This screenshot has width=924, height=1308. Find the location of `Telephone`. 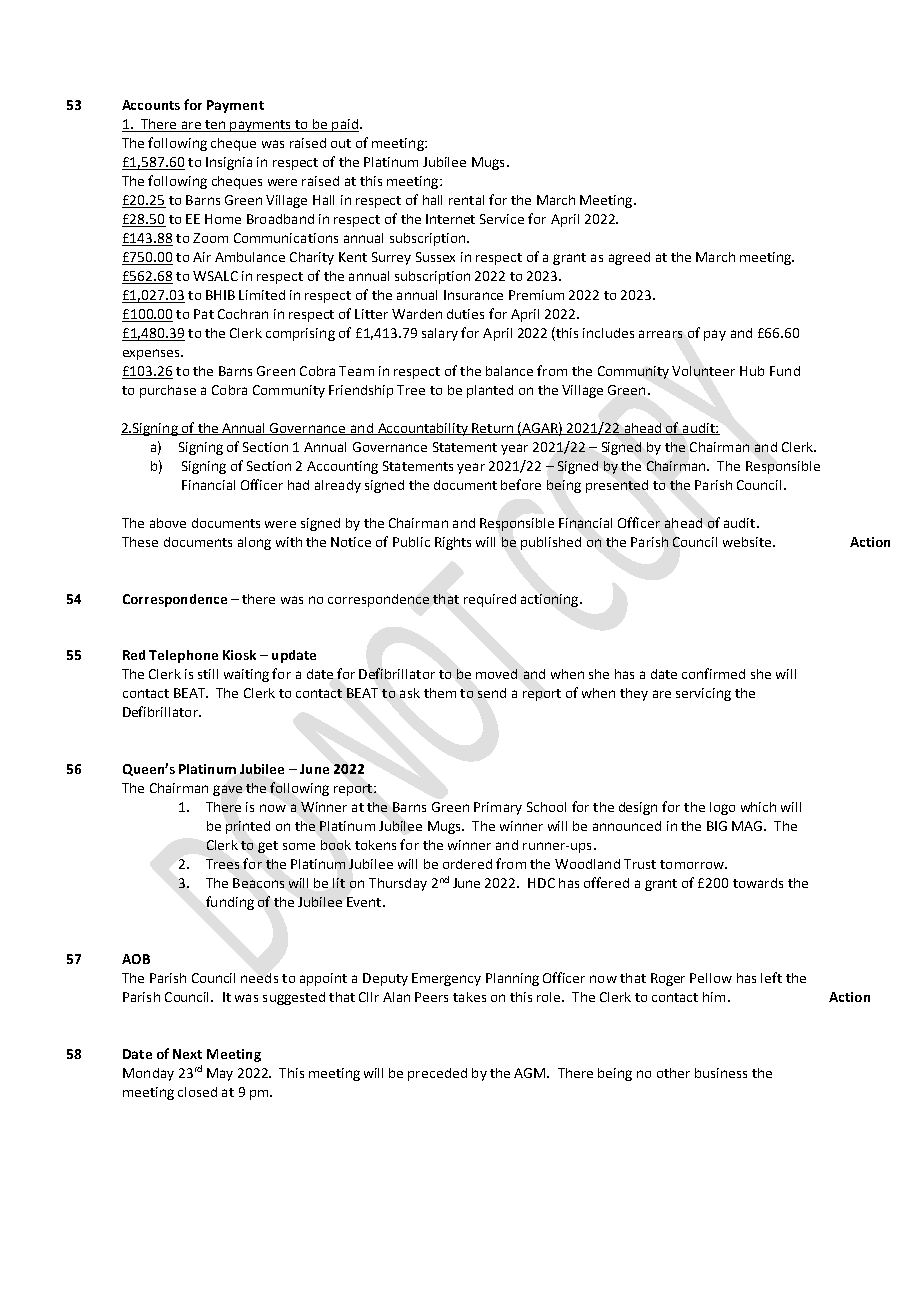

Telephone is located at coordinates (183, 656).
